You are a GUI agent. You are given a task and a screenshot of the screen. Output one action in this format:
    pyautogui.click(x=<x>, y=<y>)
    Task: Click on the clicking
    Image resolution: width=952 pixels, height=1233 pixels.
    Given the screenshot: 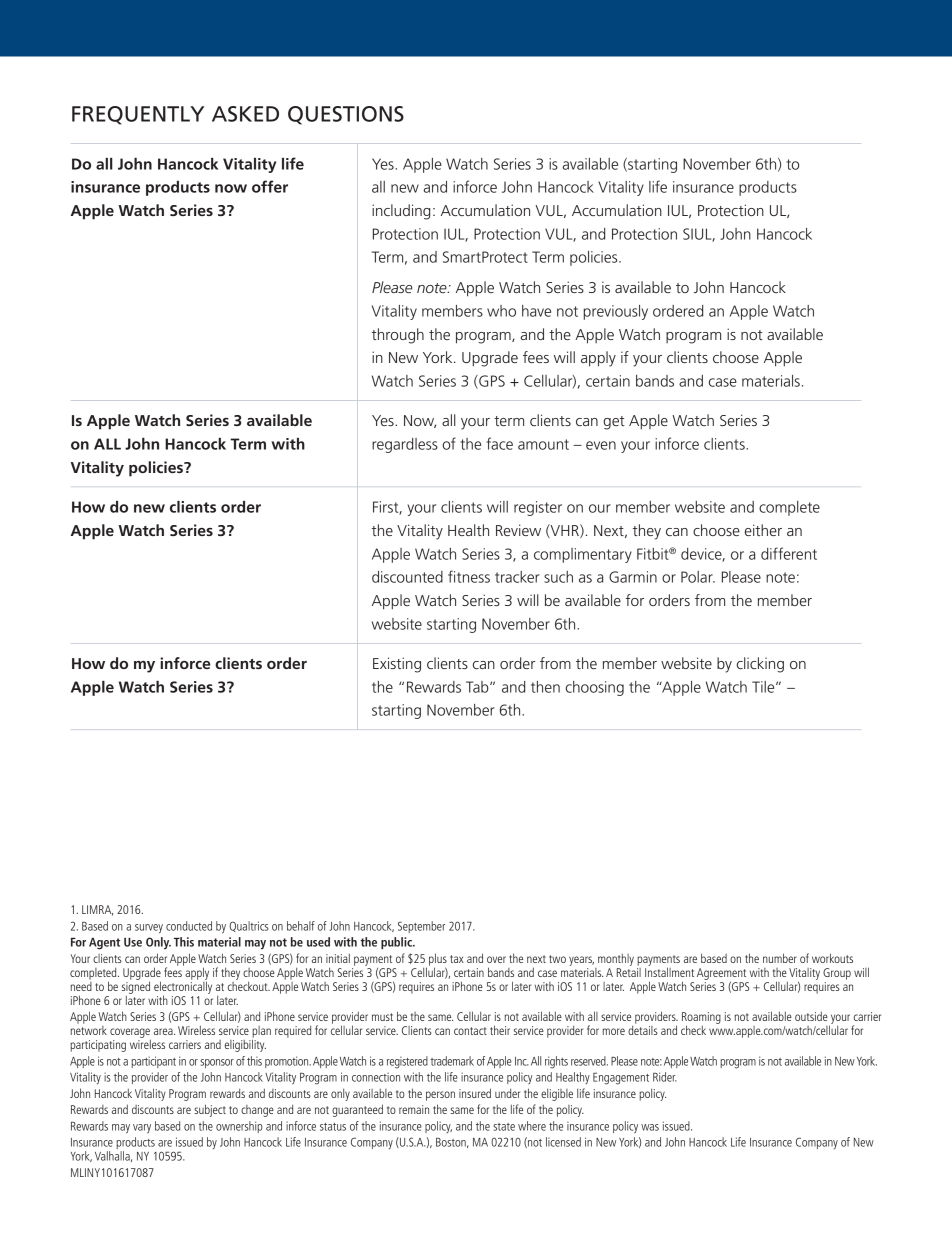 What is the action you would take?
    pyautogui.click(x=760, y=665)
